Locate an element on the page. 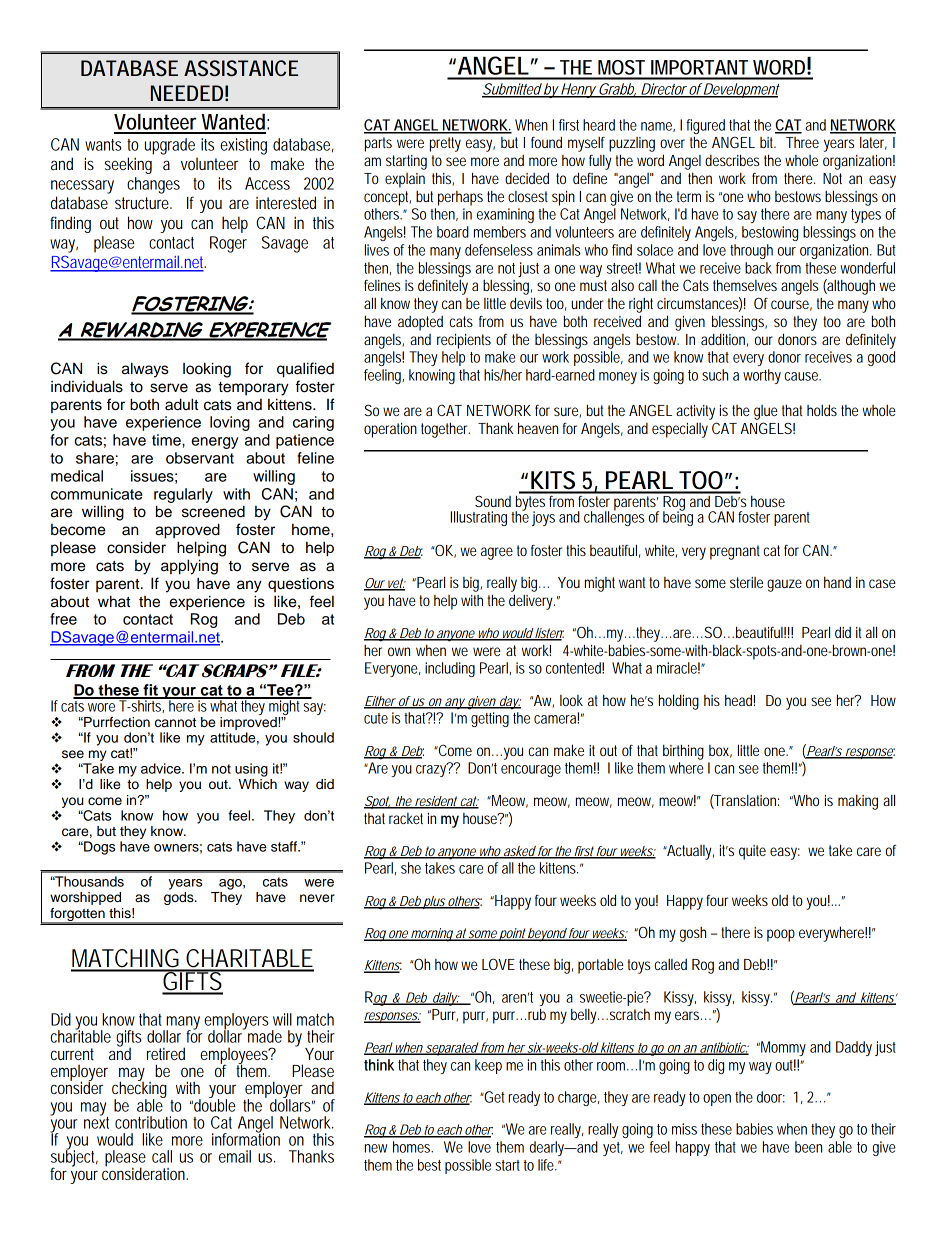  contribution is located at coordinates (151, 1122).
